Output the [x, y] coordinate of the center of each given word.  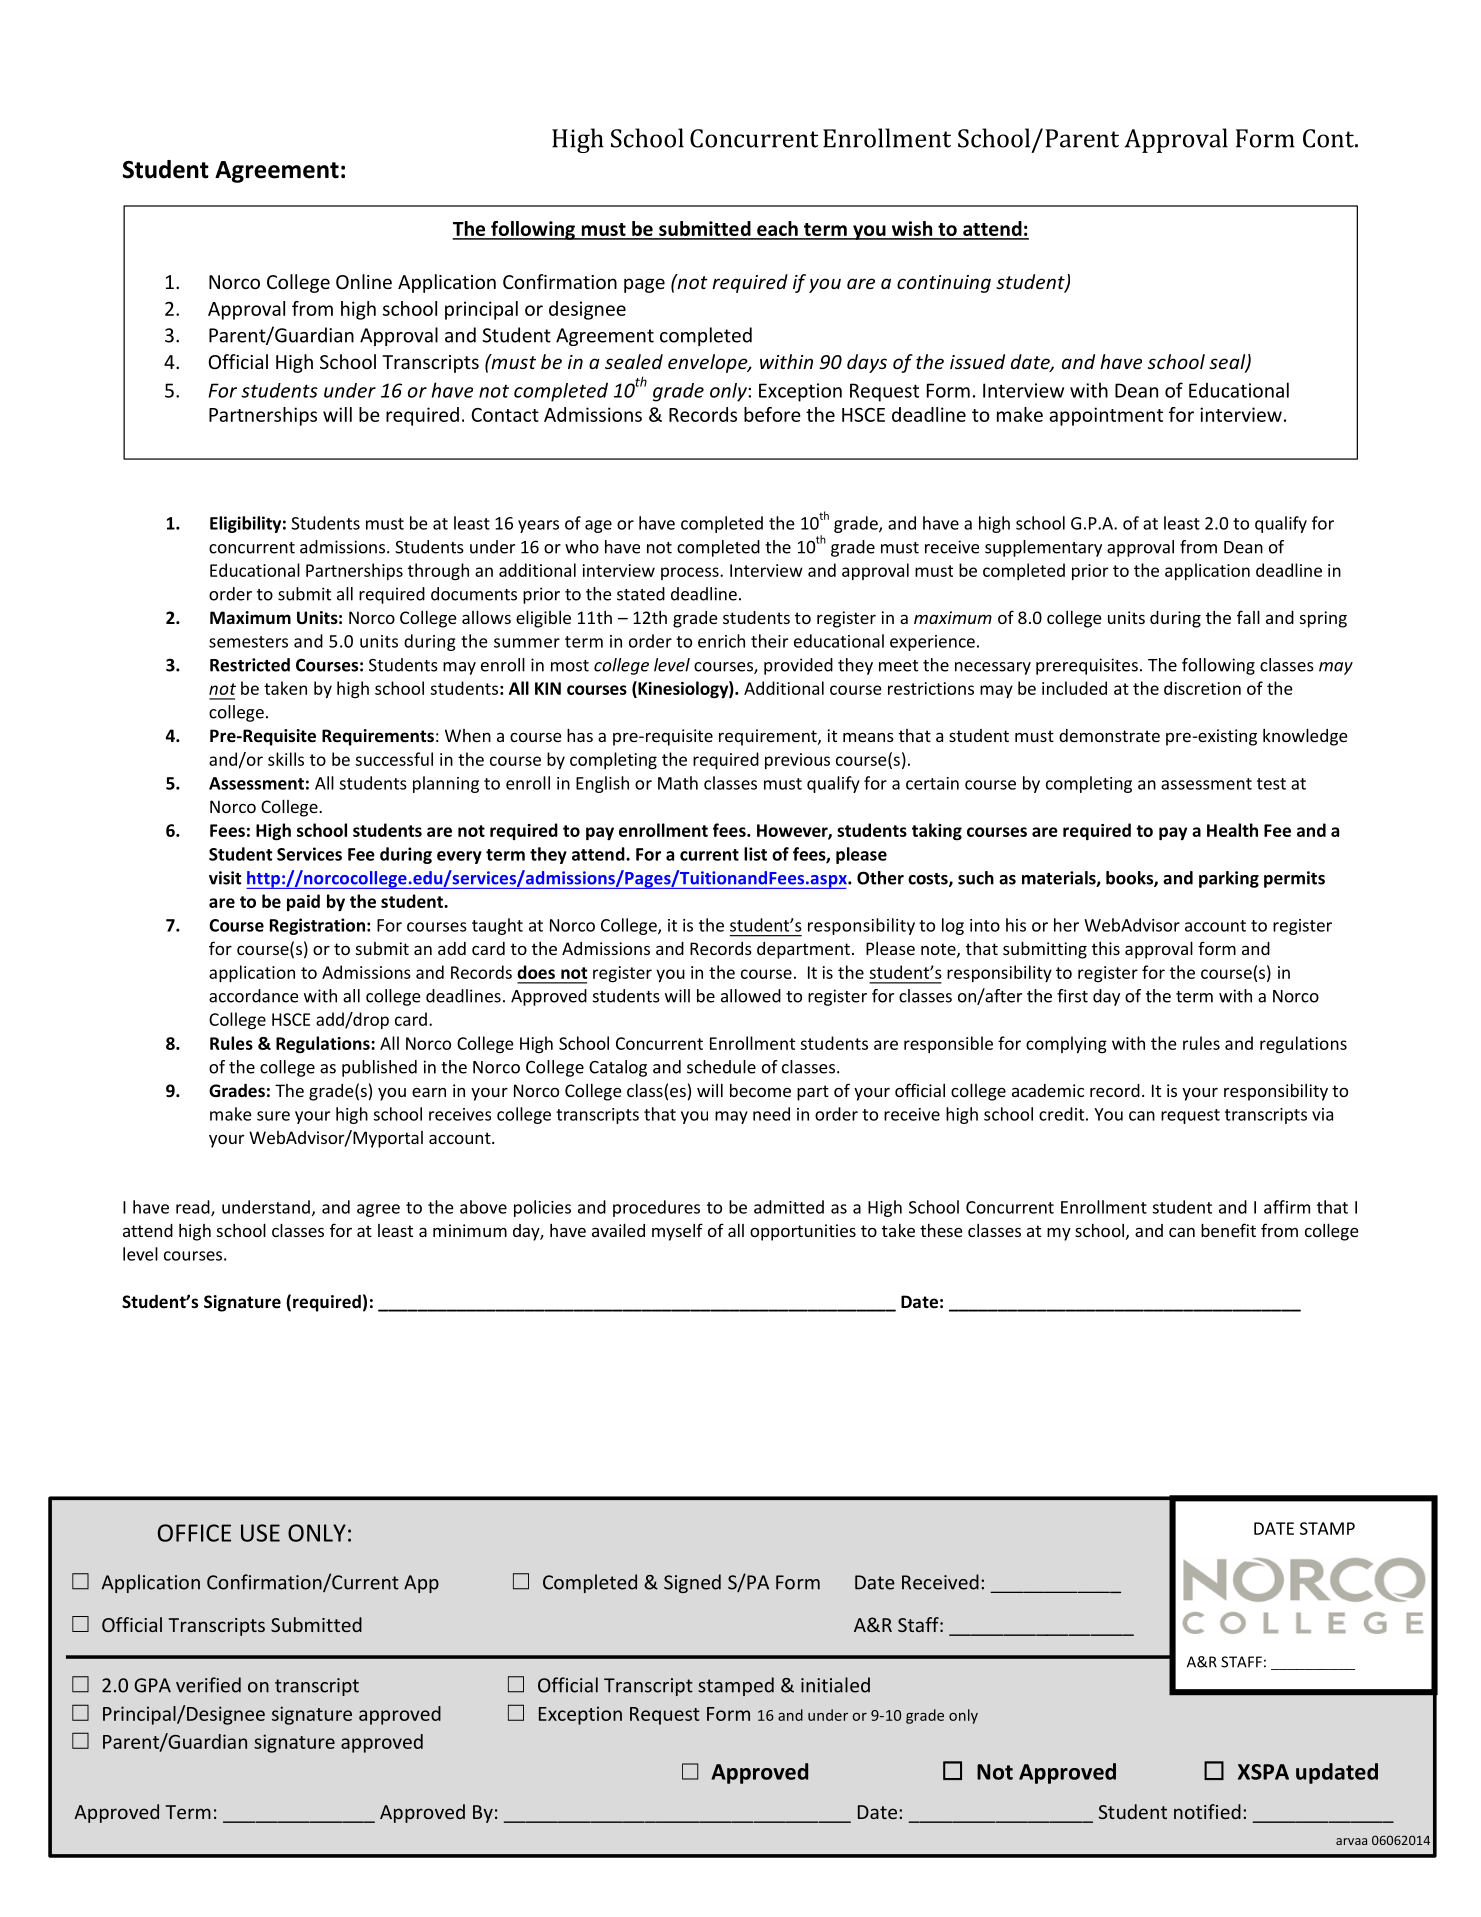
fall [1248, 617]
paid [303, 902]
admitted [789, 1207]
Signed [692, 1583]
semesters [248, 642]
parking [1229, 879]
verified [208, 1685]
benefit [1228, 1230]
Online [364, 281]
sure [273, 1116]
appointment [1106, 416]
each [777, 230]
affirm [1287, 1207]
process [691, 573]
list [755, 854]
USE [260, 1533]
